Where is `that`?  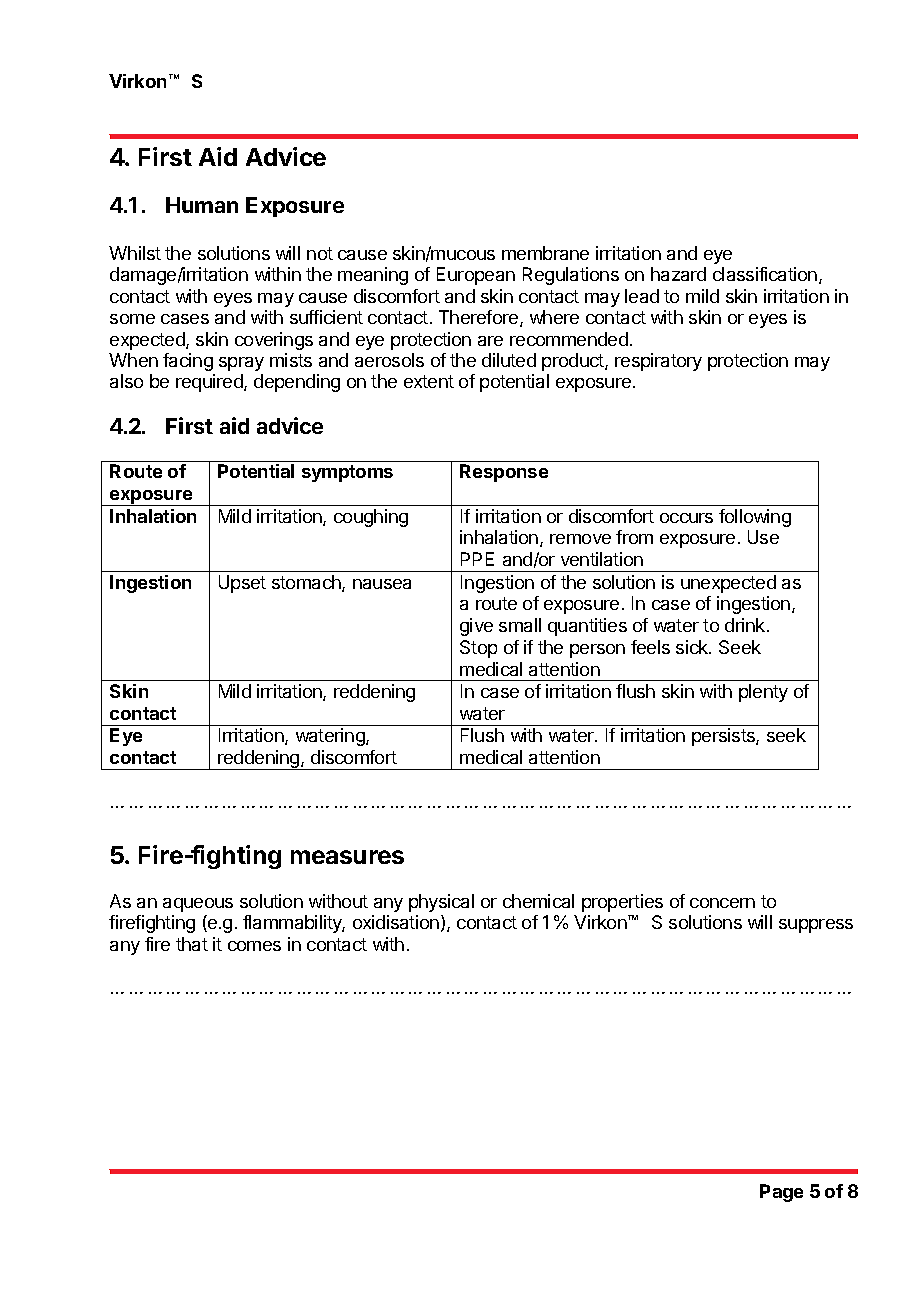 that is located at coordinates (192, 944).
